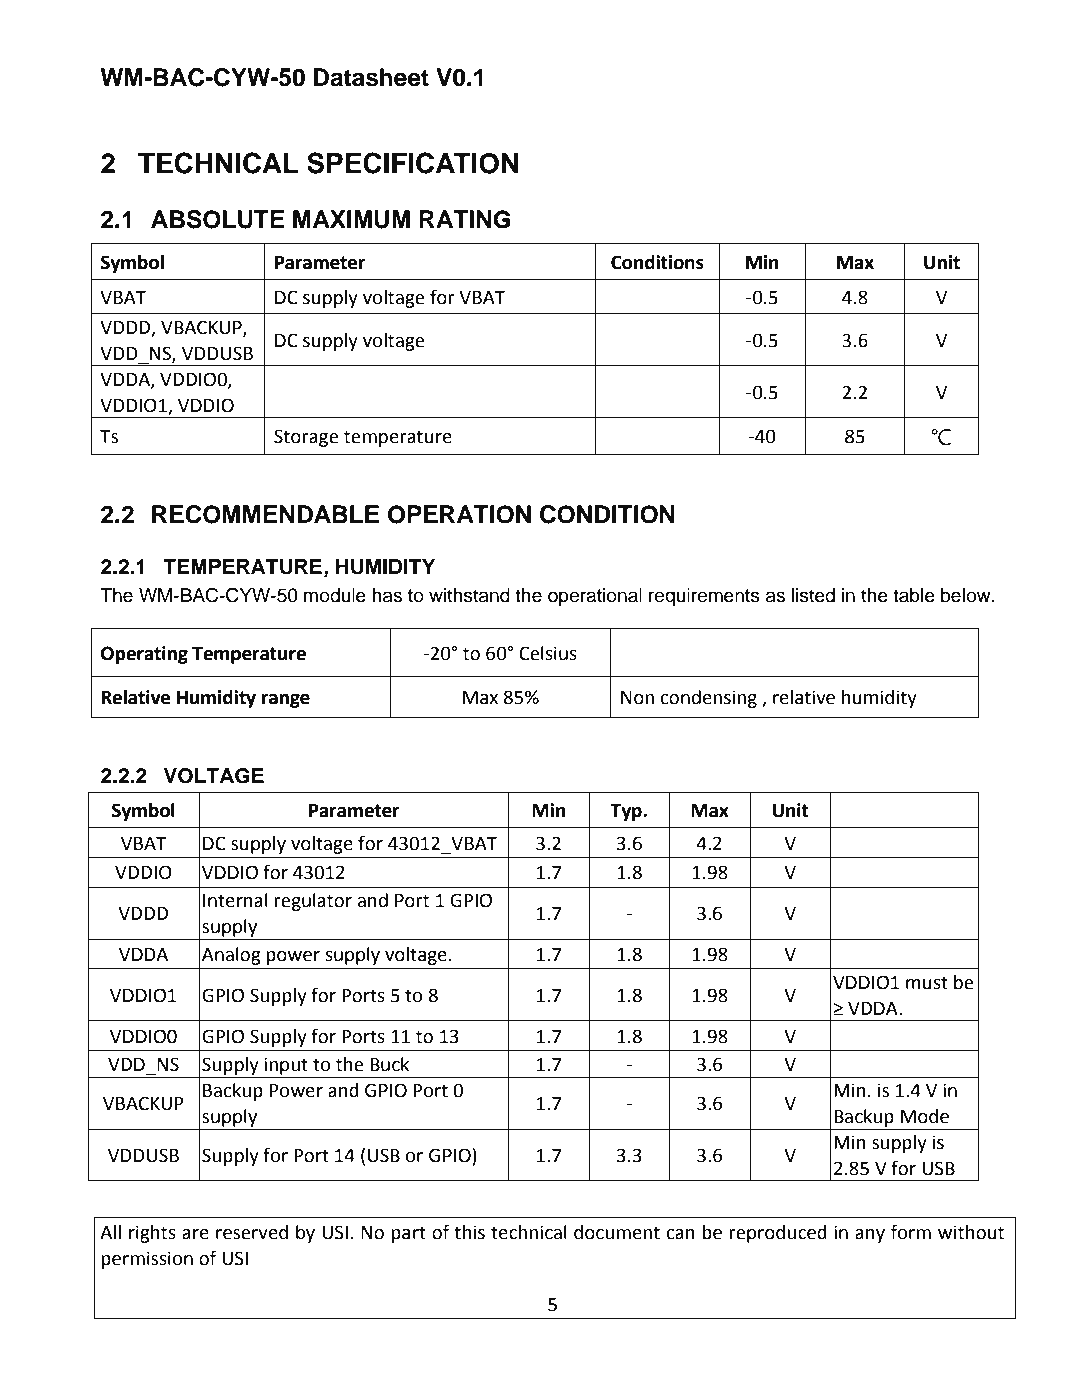 This screenshot has width=1068, height=1382. I want to click on ABSOLUTE, so click(218, 219).
